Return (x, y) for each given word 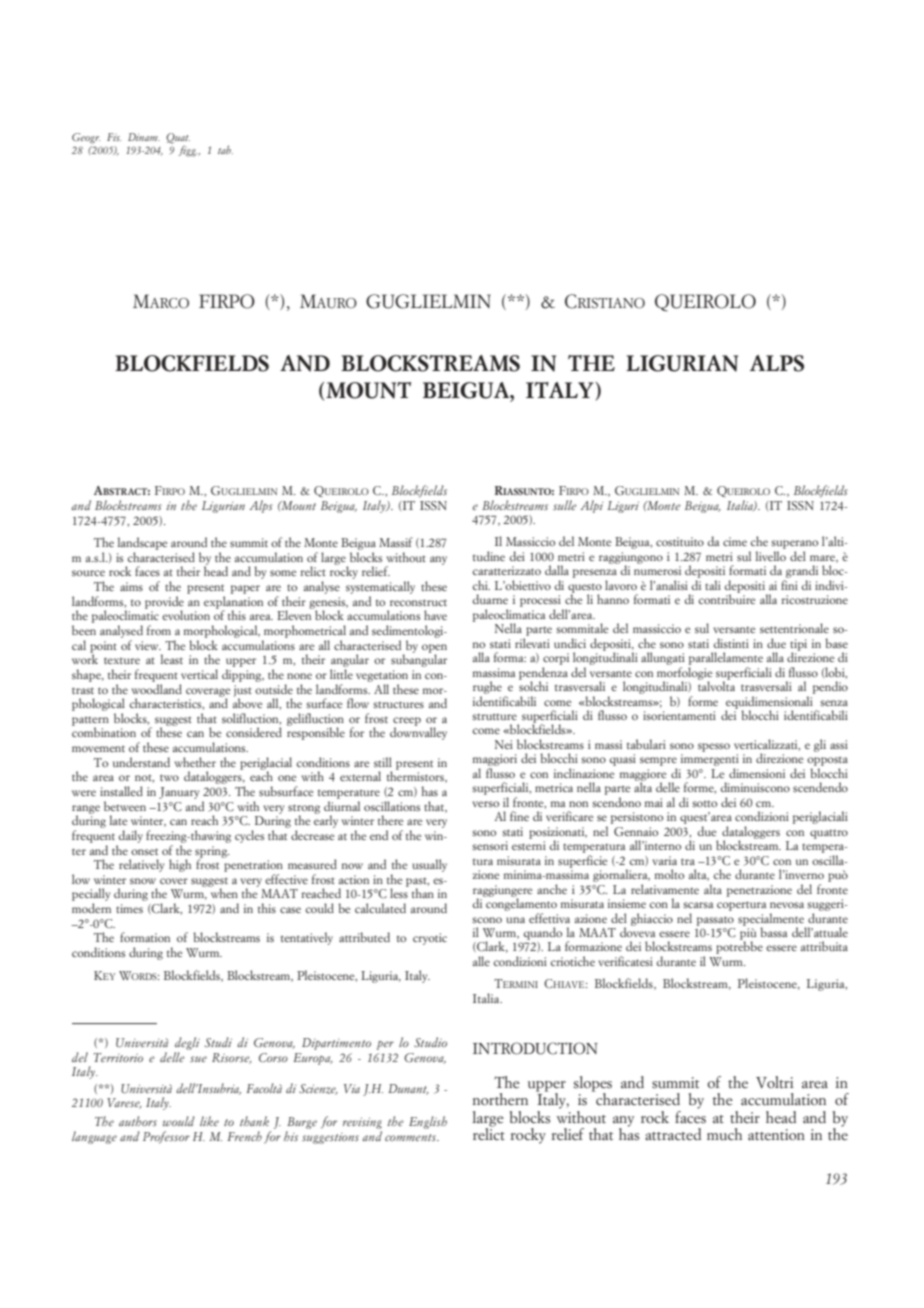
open (434, 649)
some (283, 573)
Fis (114, 137)
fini (789, 585)
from (159, 630)
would (179, 1121)
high (180, 865)
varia (665, 860)
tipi (798, 646)
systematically (380, 587)
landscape (142, 543)
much (724, 1134)
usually (430, 865)
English (428, 1122)
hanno (613, 599)
